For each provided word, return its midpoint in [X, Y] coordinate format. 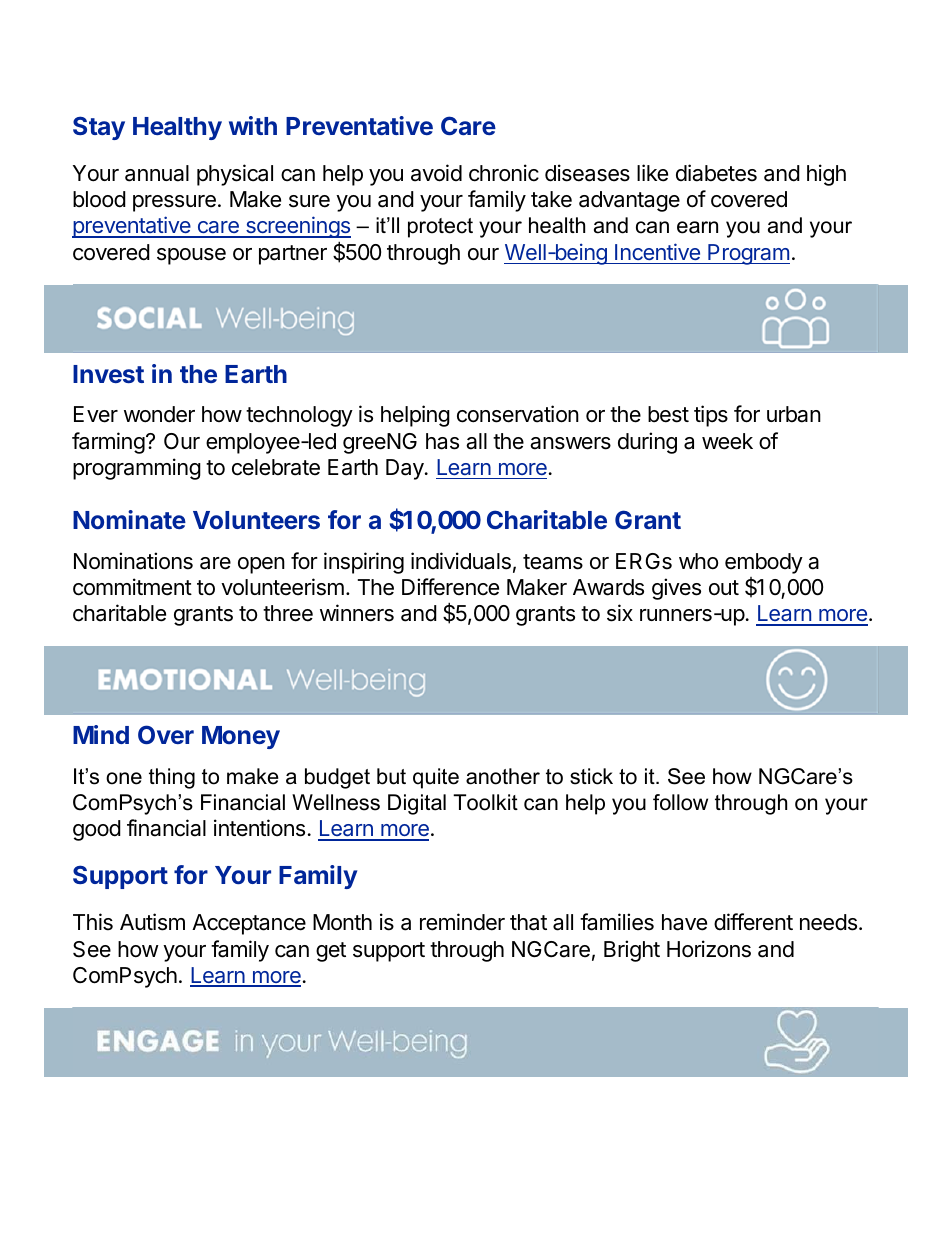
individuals [461, 561]
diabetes [716, 173]
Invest [108, 374]
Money [241, 737]
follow [680, 802]
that [528, 922]
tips [711, 416]
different [753, 922]
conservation [518, 414]
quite [436, 778]
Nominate [129, 519]
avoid [436, 173]
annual [157, 173]
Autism [152, 922]
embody [764, 563]
